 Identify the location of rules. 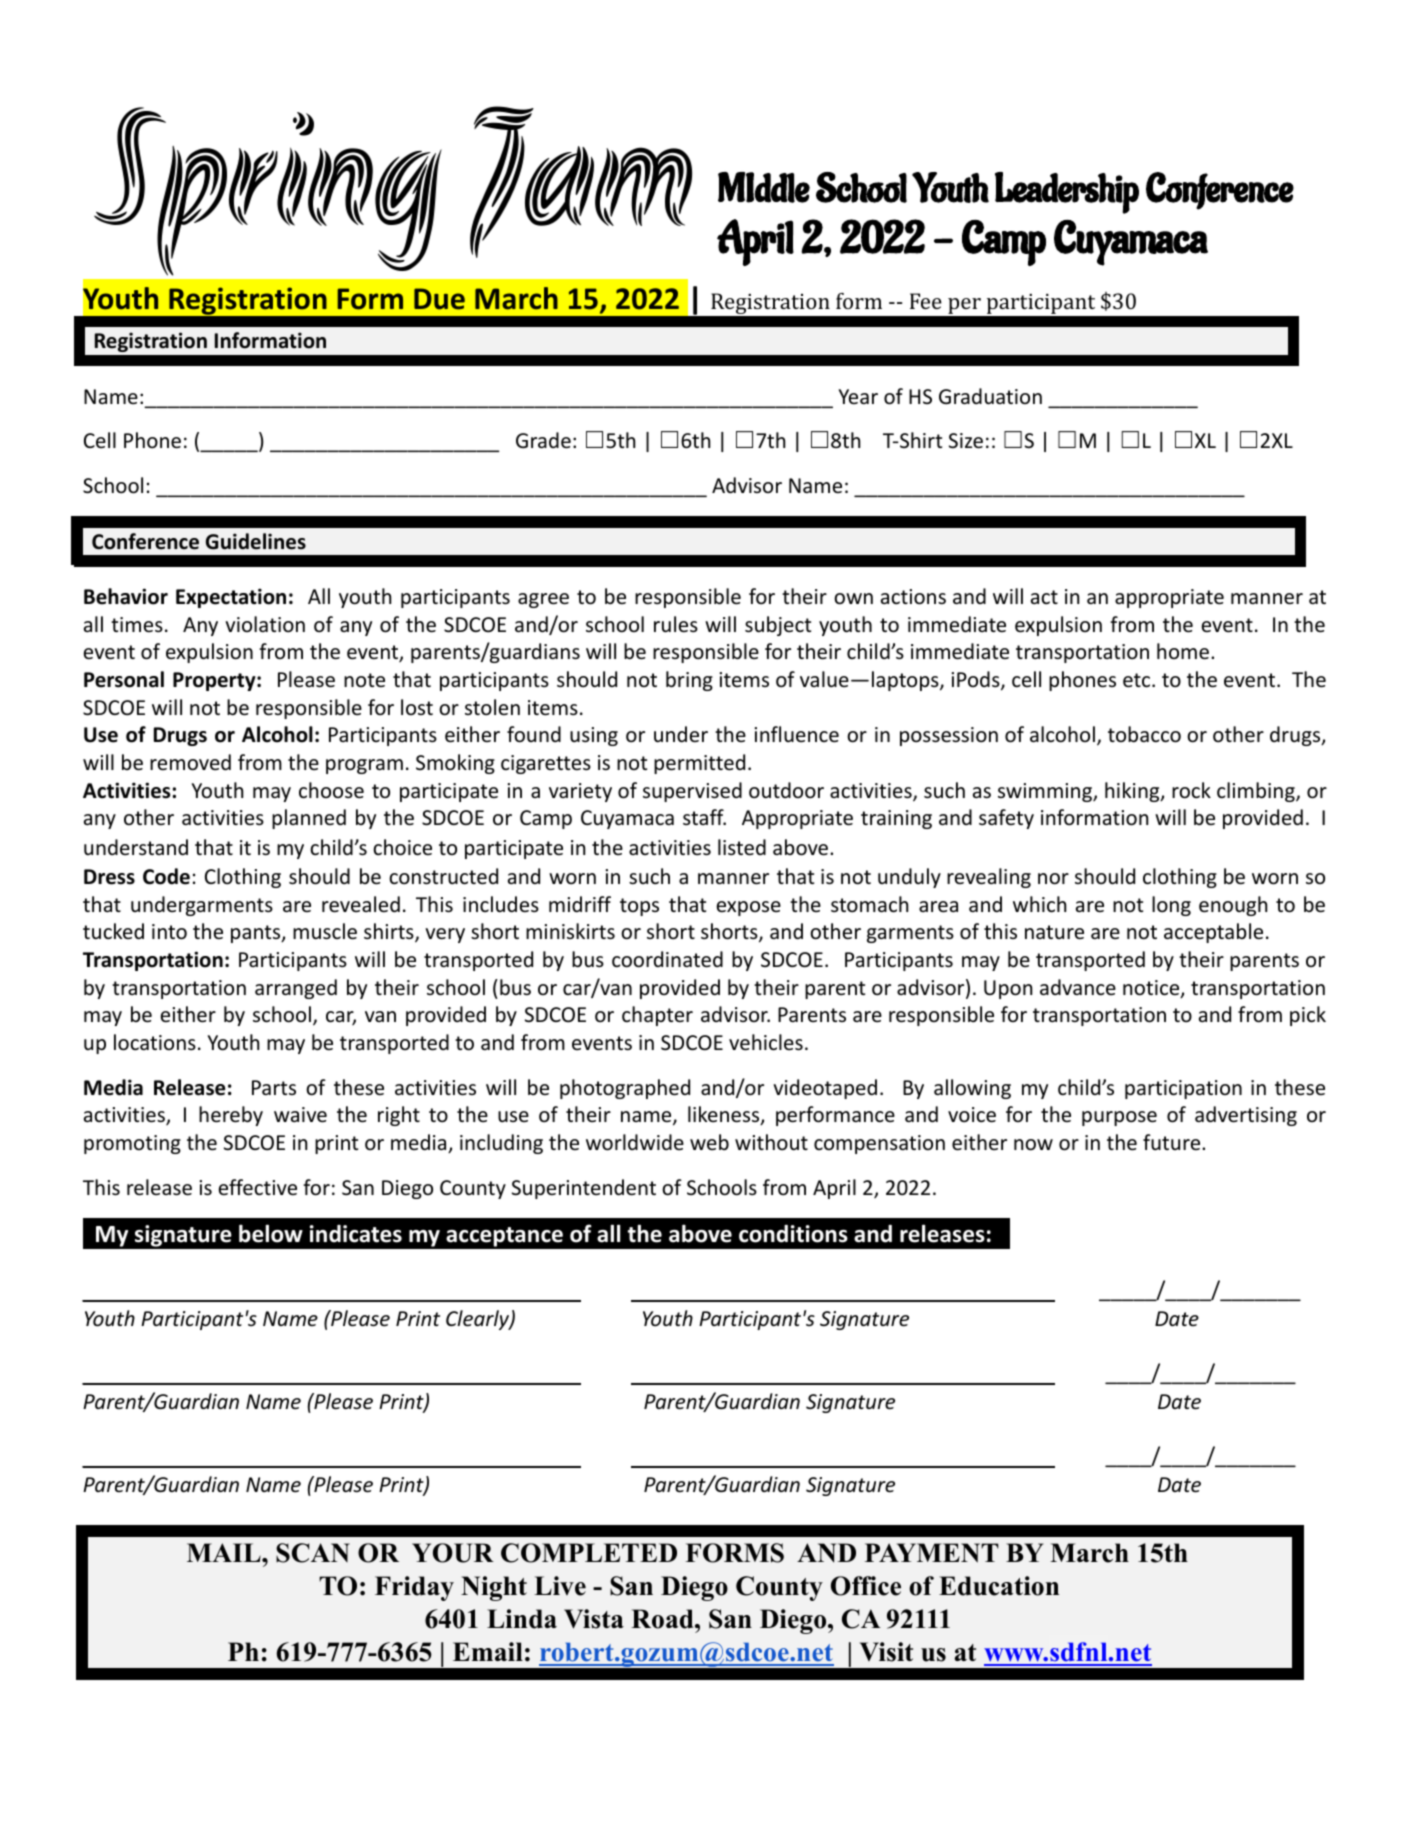
(676, 624).
